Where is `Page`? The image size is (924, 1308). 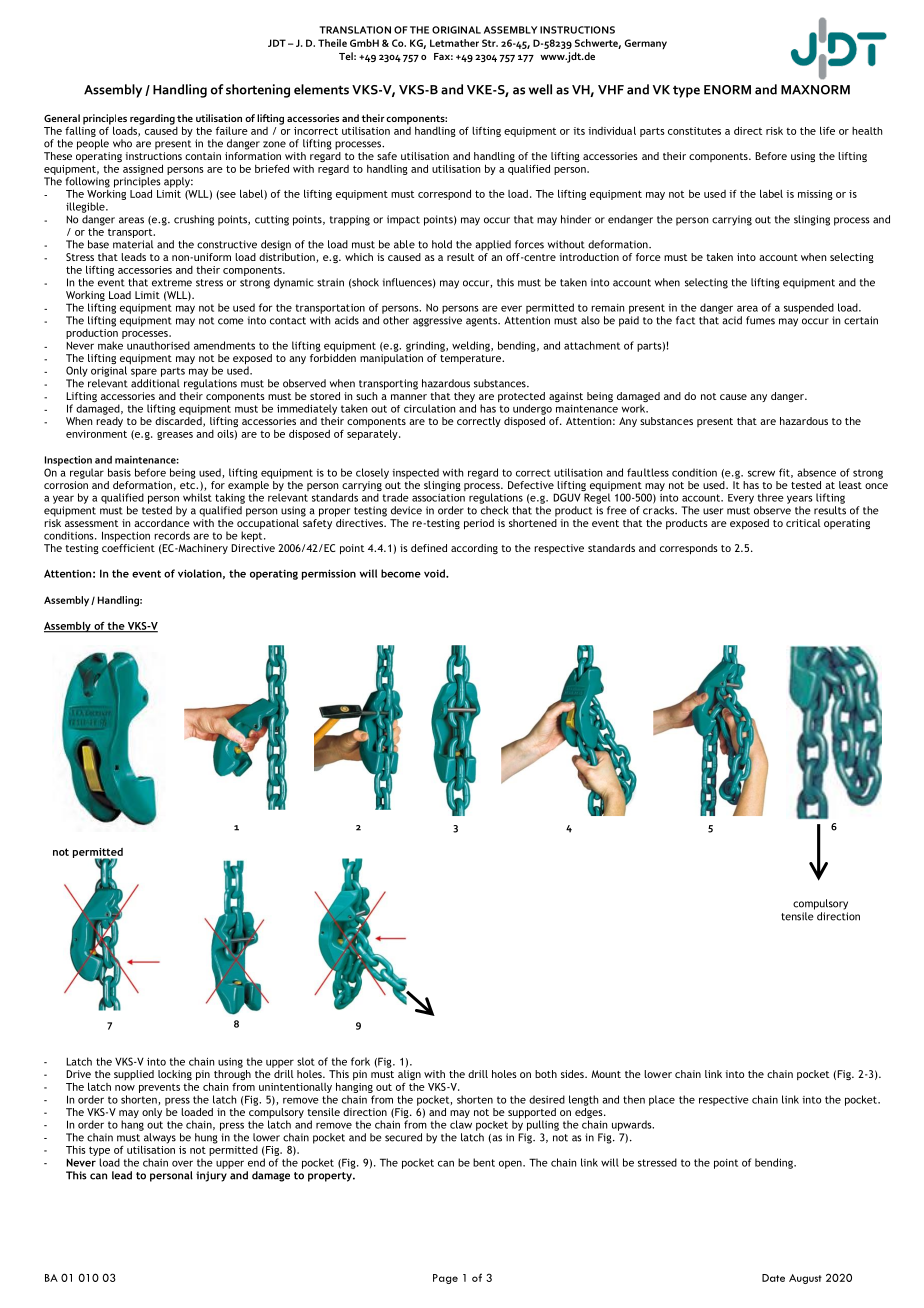 Page is located at coordinates (445, 1279).
